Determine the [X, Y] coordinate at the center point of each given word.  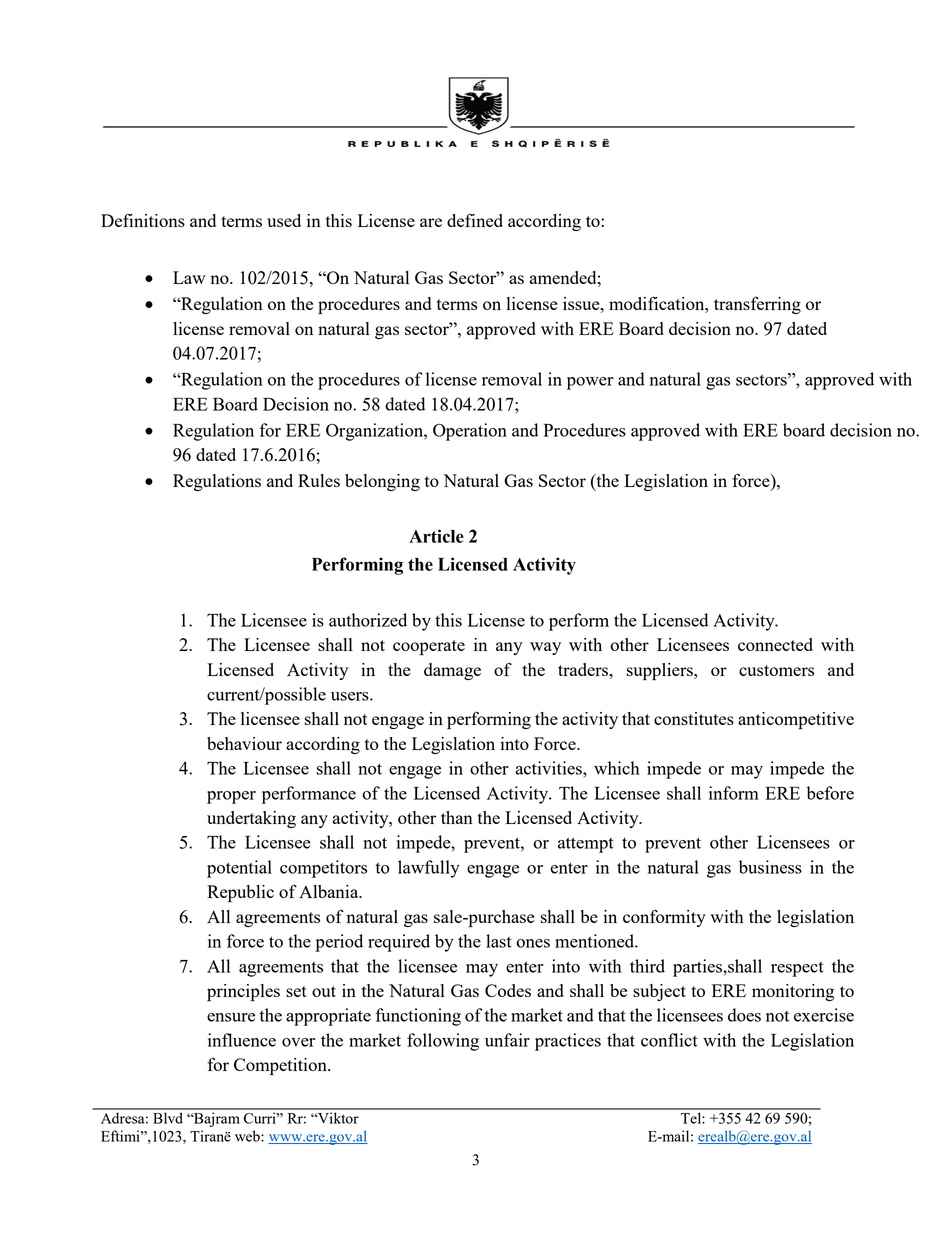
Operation [470, 432]
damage [452, 671]
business [770, 867]
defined [475, 220]
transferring [757, 305]
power [590, 383]
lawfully [429, 869]
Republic [240, 894]
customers [776, 670]
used [284, 220]
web [248, 1136]
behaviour [244, 743]
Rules [319, 480]
